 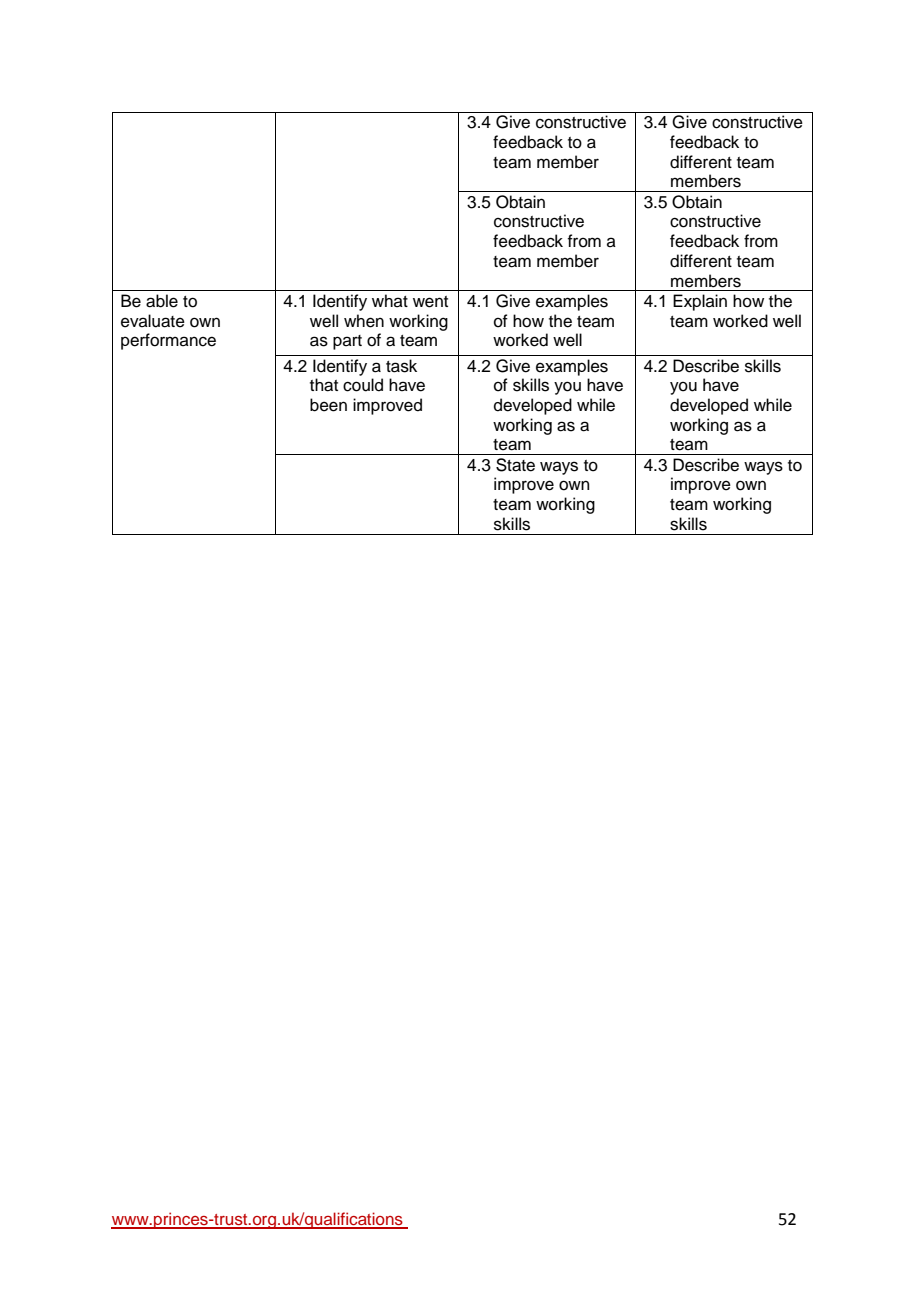 What do you see at coordinates (700, 302) in the screenshot?
I see `Explain` at bounding box center [700, 302].
